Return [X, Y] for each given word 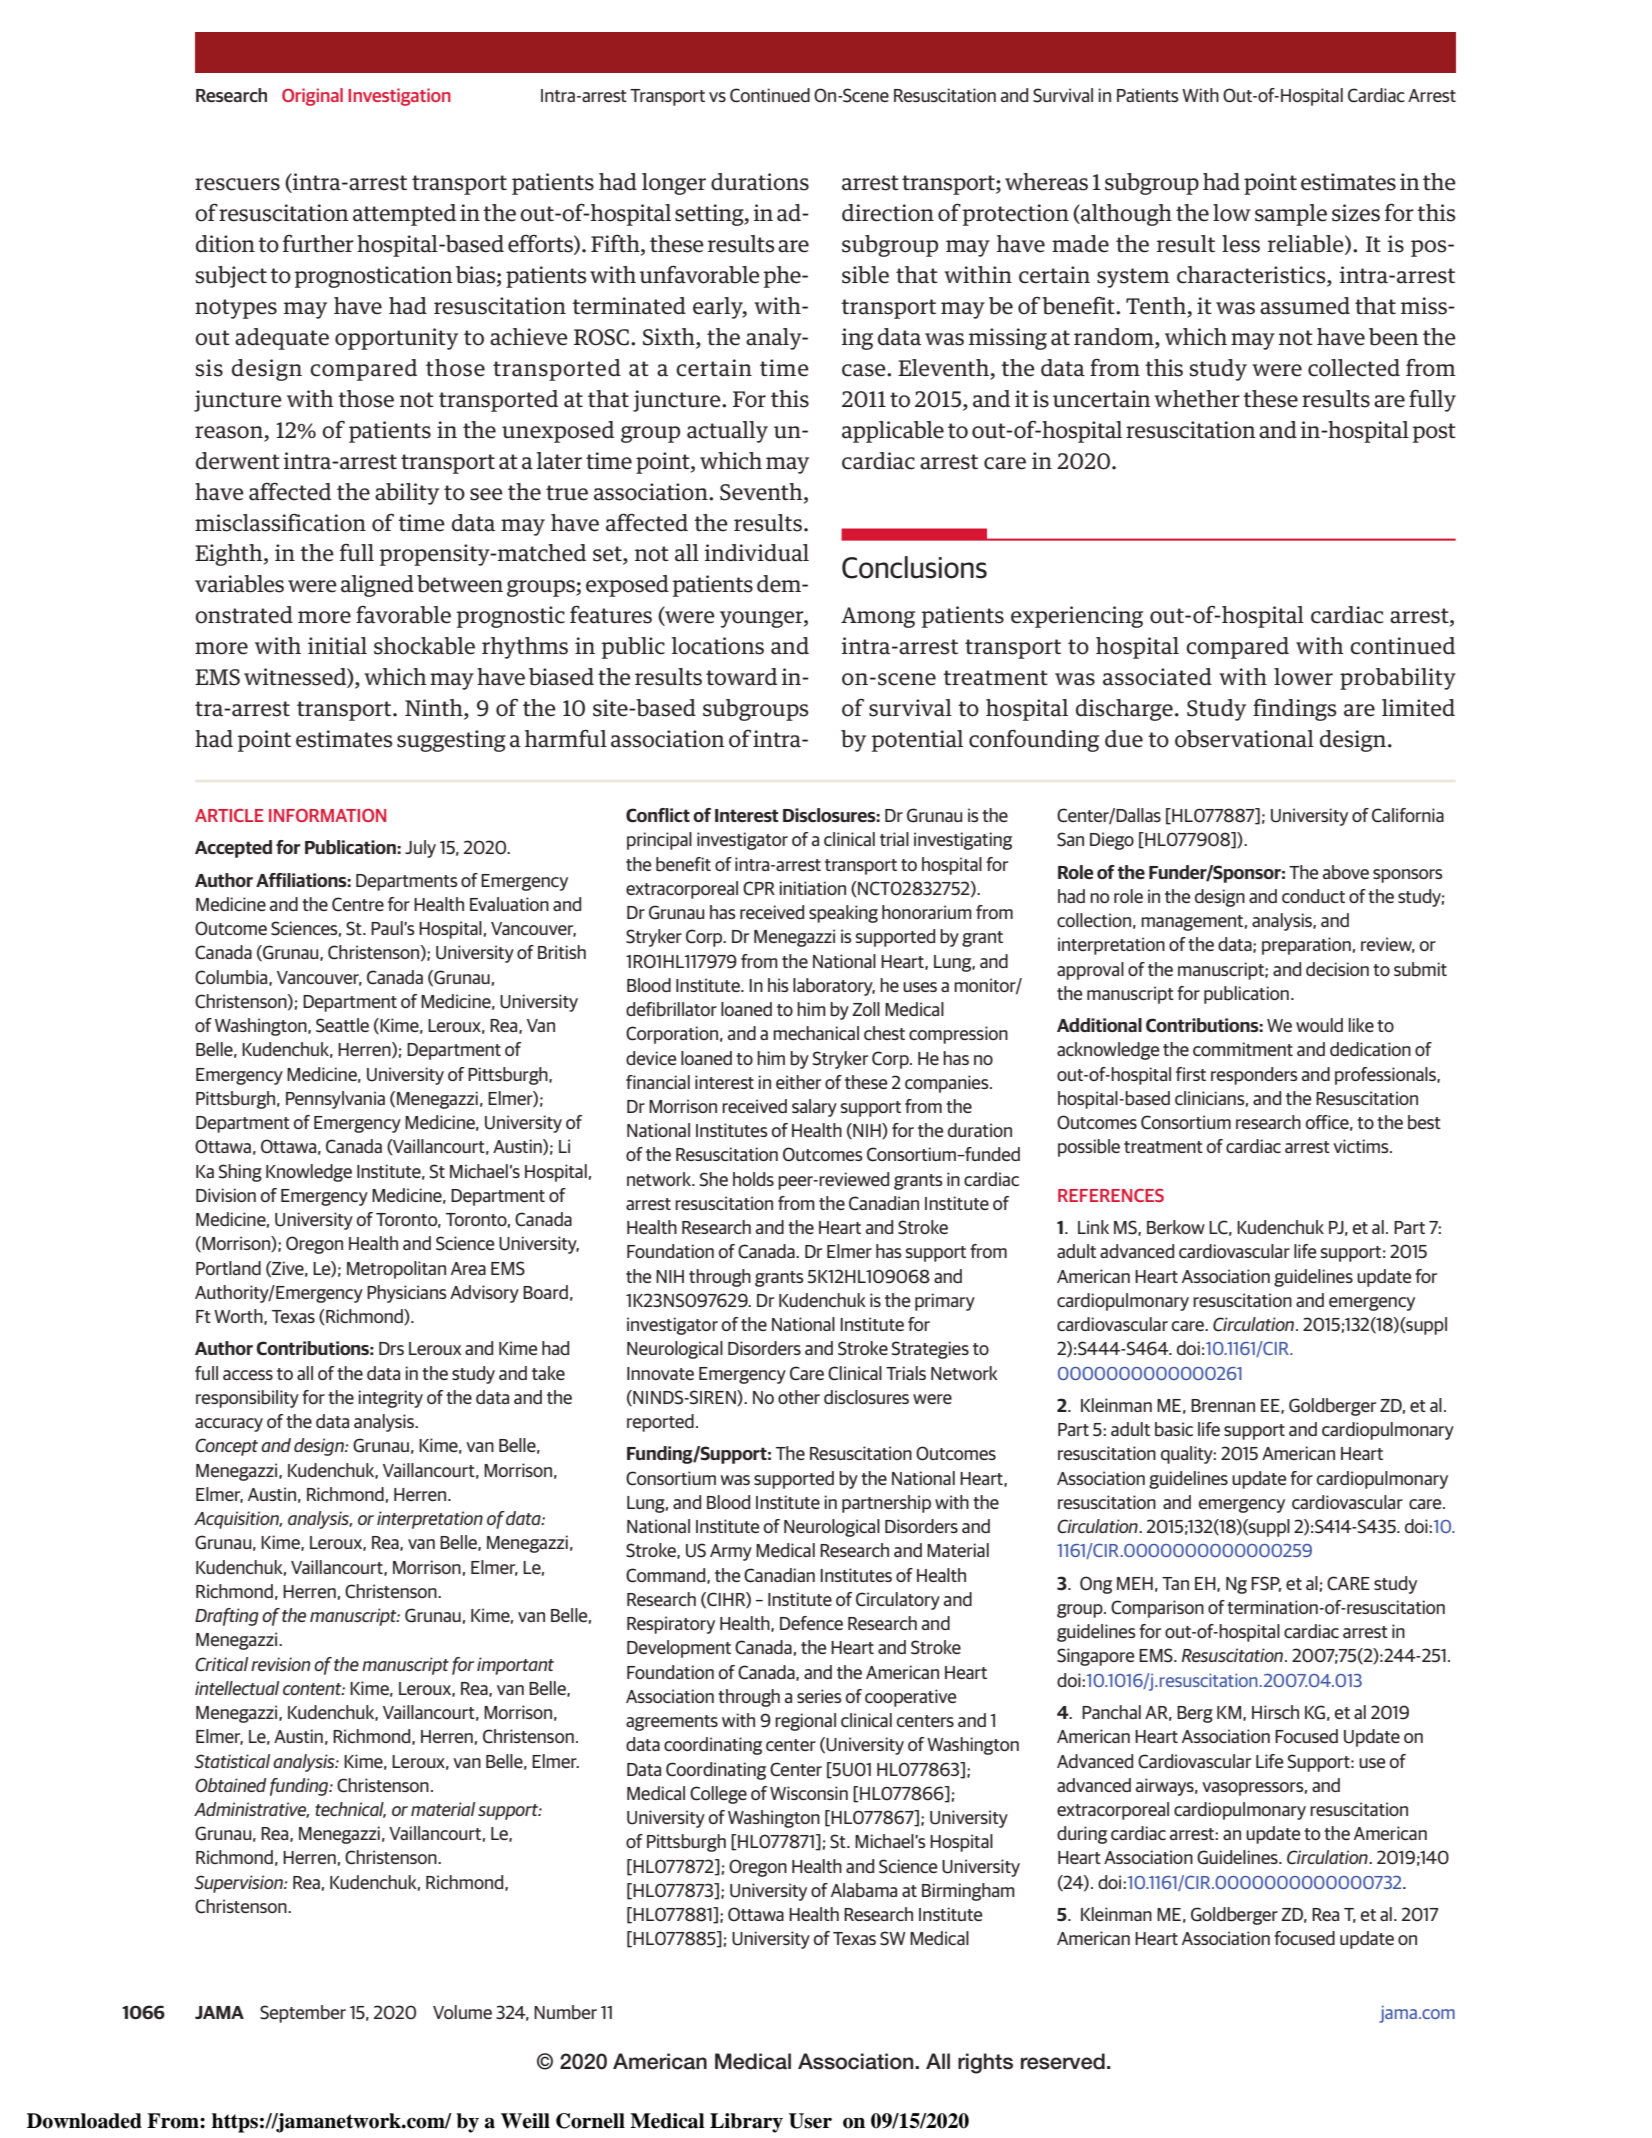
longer [674, 184]
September [303, 2014]
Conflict [658, 815]
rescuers [237, 184]
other [799, 1397]
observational [1244, 739]
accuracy [229, 1425]
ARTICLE [229, 815]
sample [1291, 215]
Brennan [1223, 1405]
